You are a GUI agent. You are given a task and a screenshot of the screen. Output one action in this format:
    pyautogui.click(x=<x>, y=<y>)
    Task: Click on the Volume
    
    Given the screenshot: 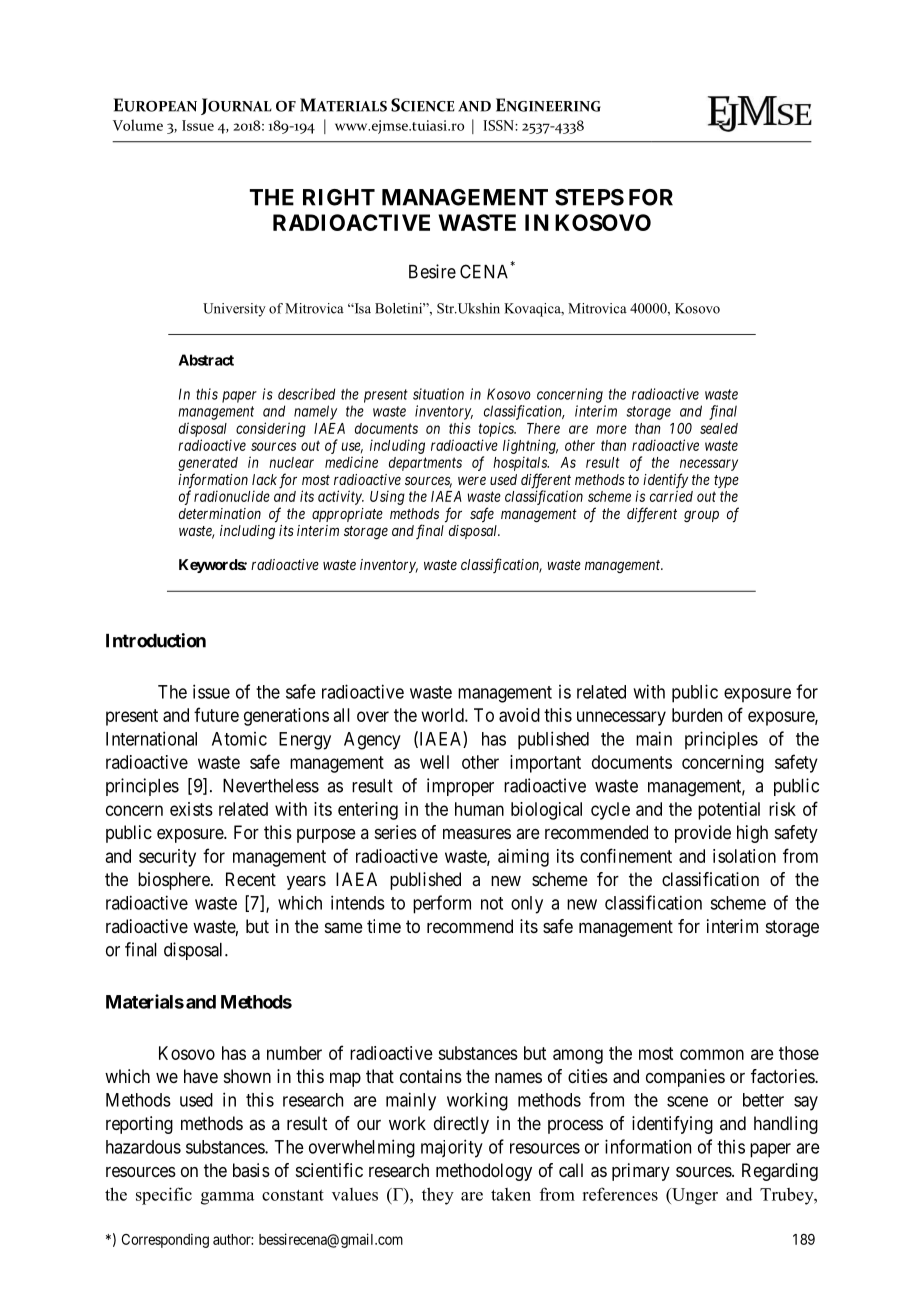 What is the action you would take?
    pyautogui.click(x=138, y=125)
